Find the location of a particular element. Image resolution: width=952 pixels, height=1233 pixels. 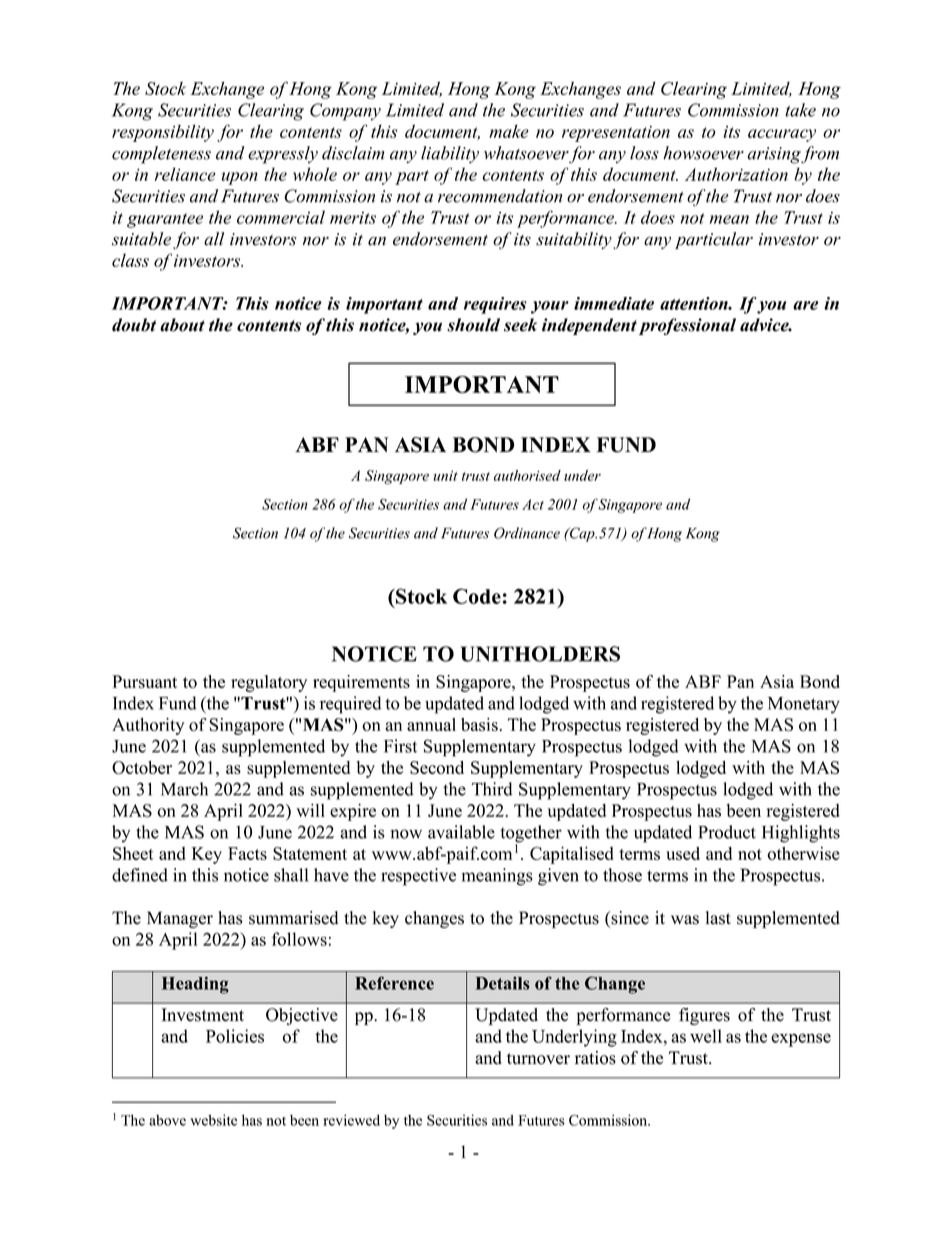

Product is located at coordinates (727, 832).
